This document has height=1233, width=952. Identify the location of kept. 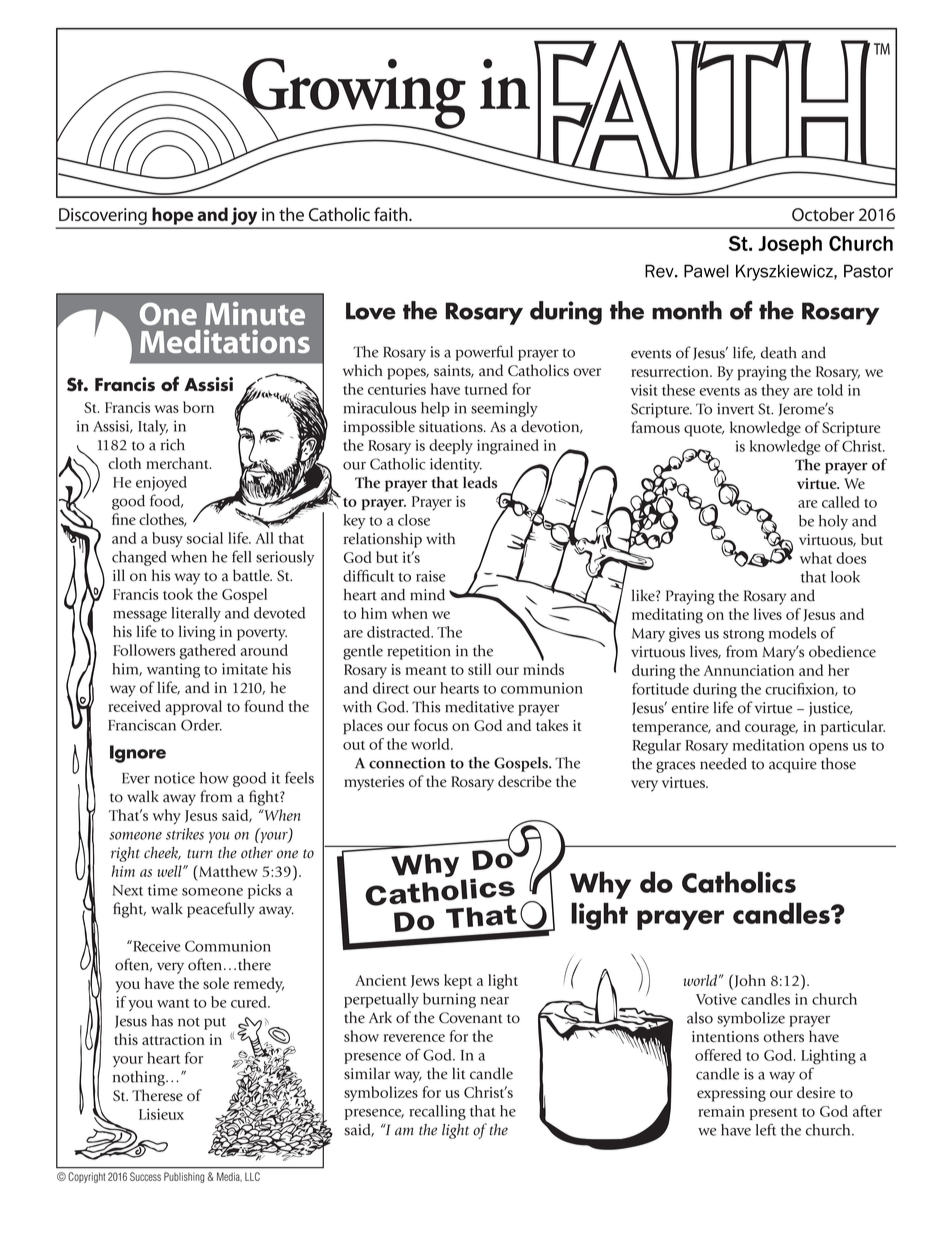
(458, 981).
